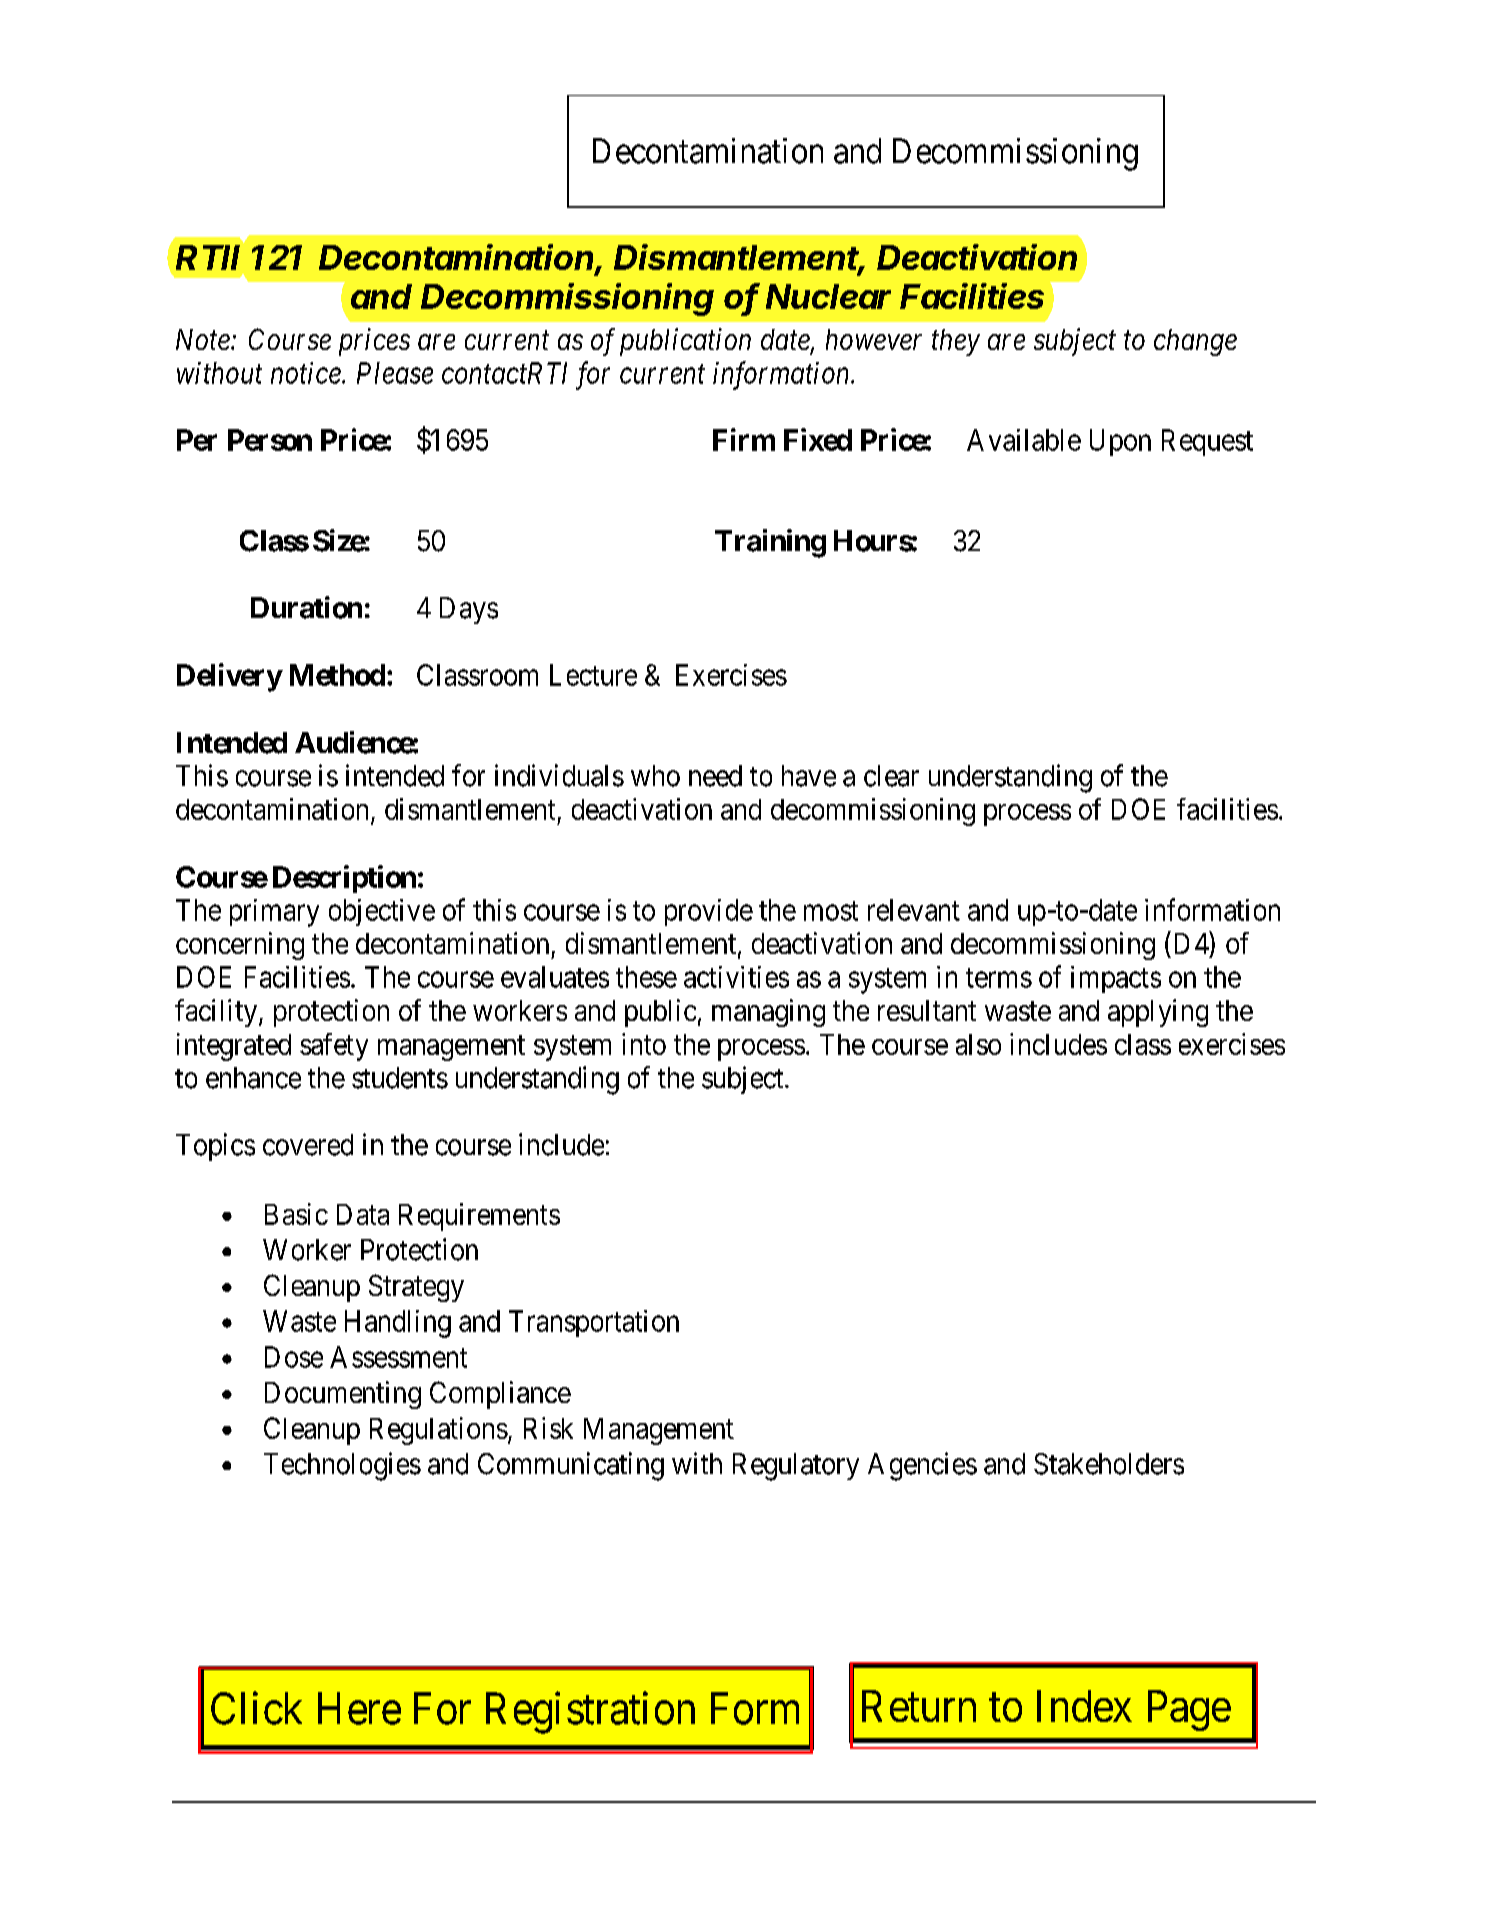  What do you see at coordinates (978, 1044) in the document?
I see `also` at bounding box center [978, 1044].
